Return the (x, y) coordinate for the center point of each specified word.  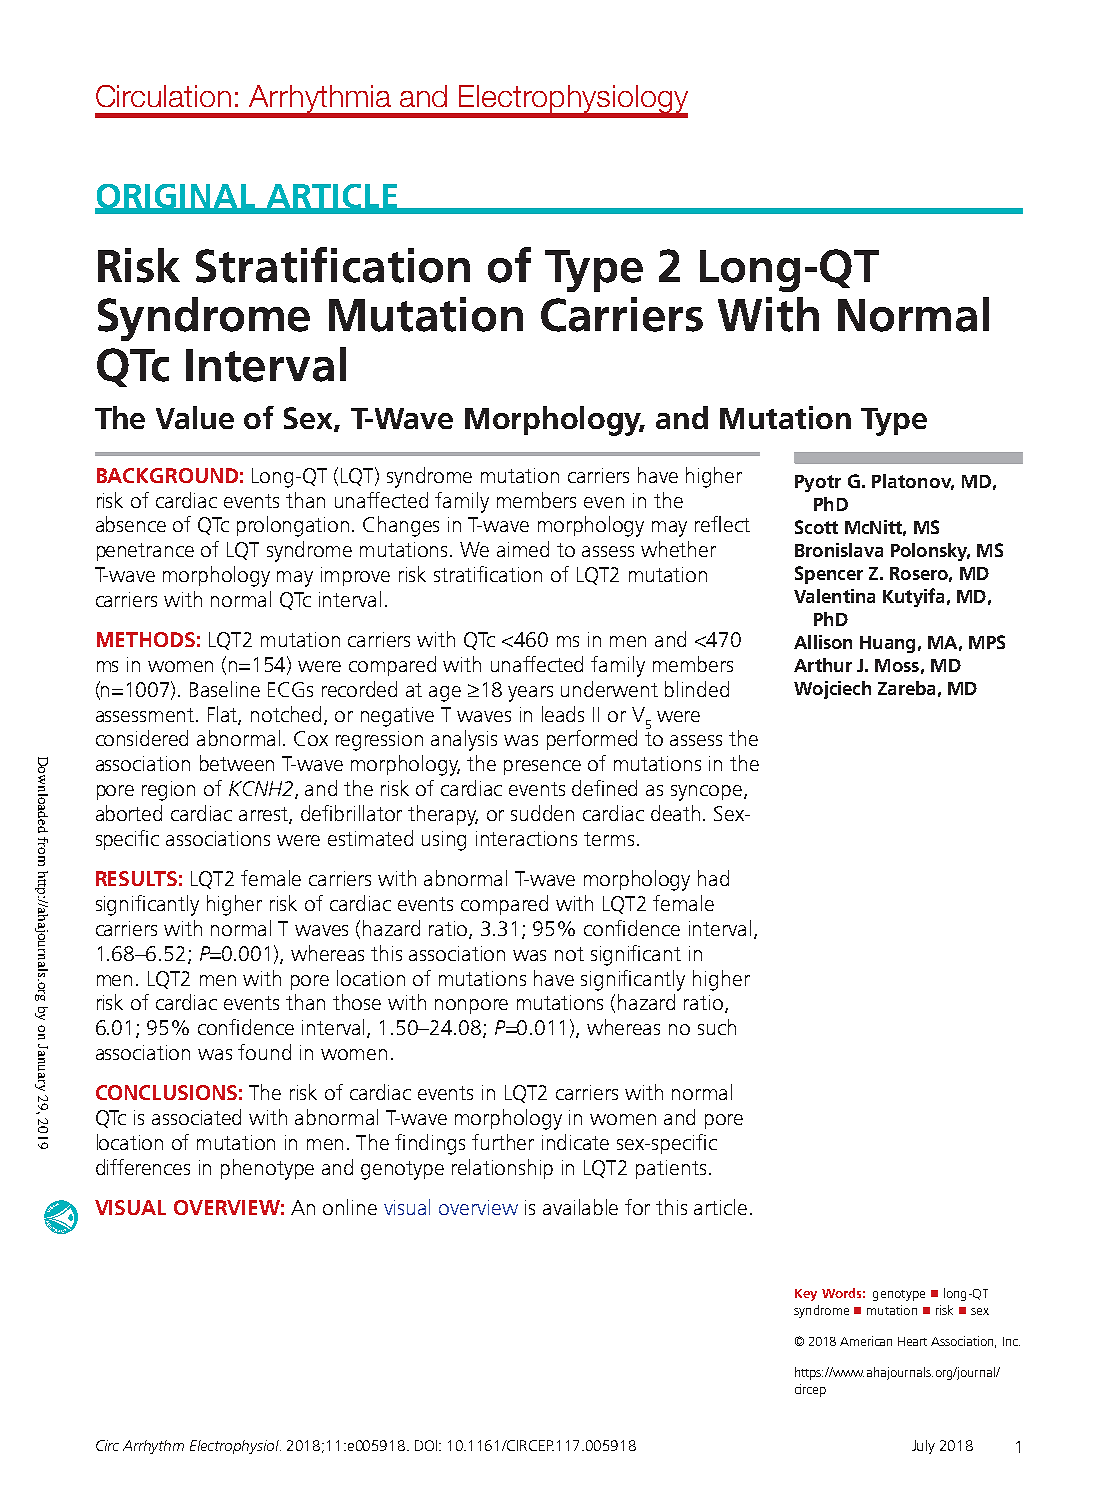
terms (609, 839)
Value (195, 417)
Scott (816, 527)
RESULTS (136, 878)
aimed (523, 549)
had (713, 878)
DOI (427, 1445)
